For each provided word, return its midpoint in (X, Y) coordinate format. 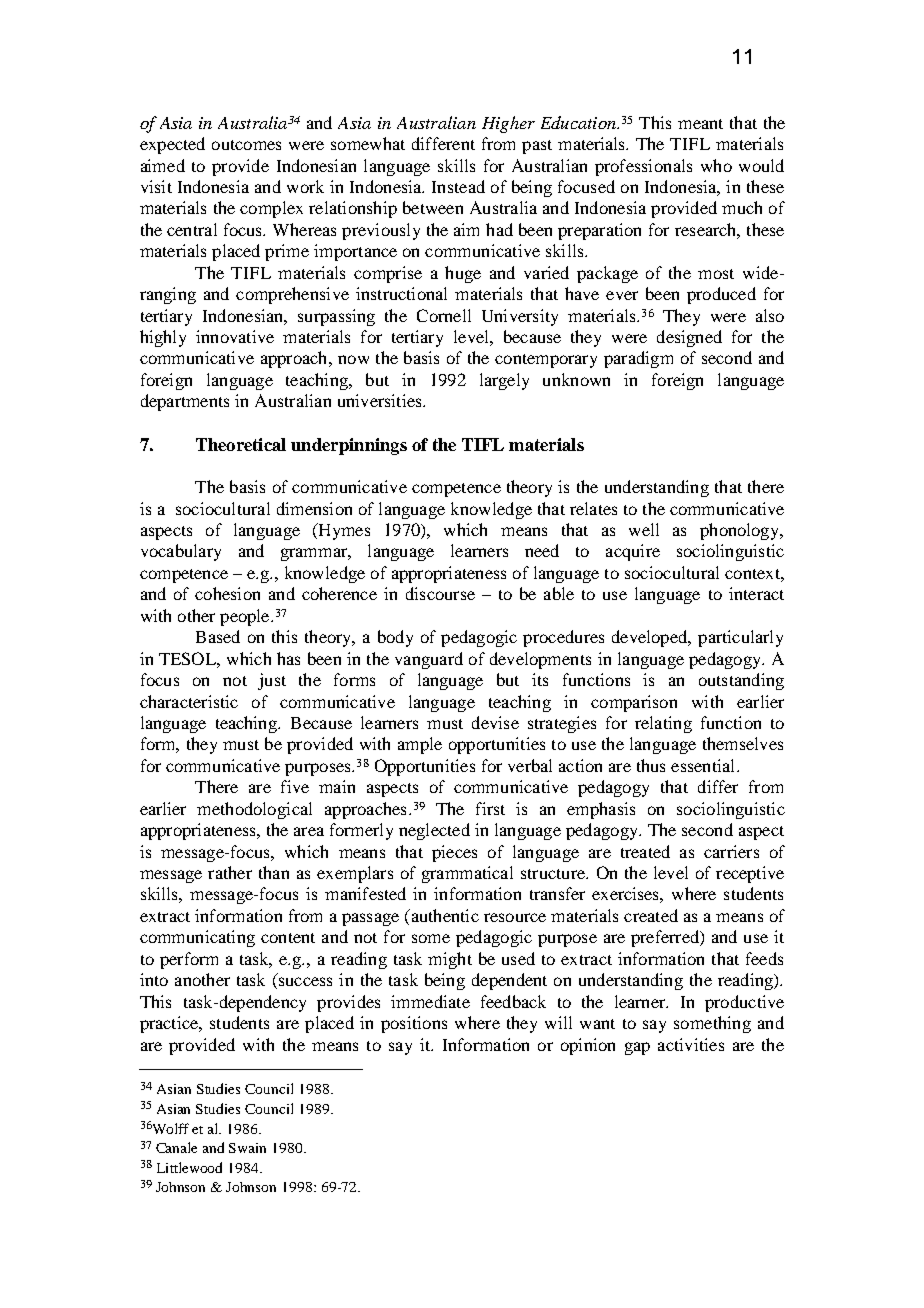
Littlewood (189, 1167)
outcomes (246, 145)
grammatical (467, 874)
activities (691, 1044)
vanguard (429, 660)
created (651, 915)
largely (504, 381)
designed (689, 338)
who (716, 165)
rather (230, 872)
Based (218, 636)
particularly (740, 638)
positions (414, 1024)
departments (185, 402)
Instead (458, 186)
